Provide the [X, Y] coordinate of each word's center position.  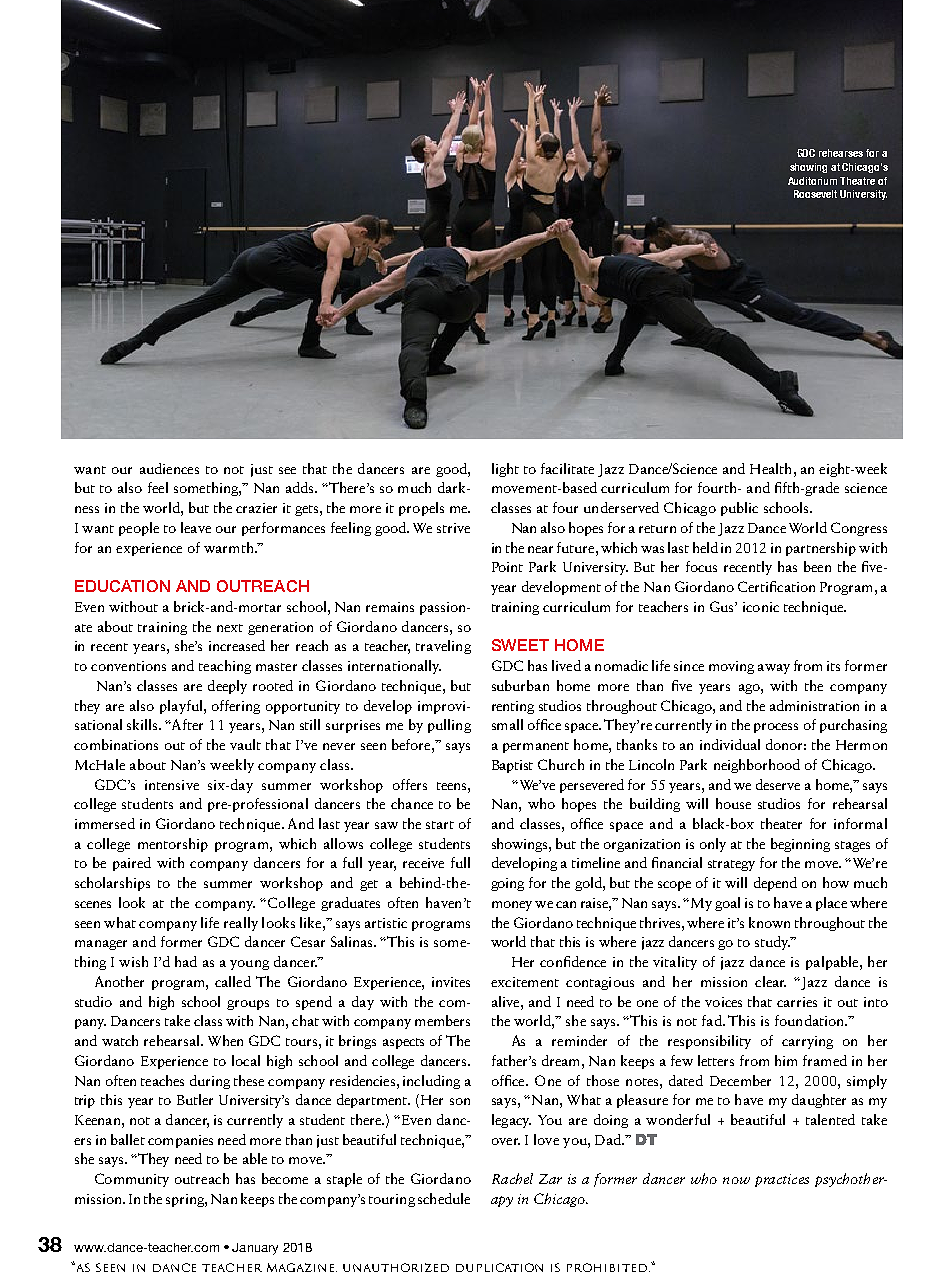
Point [507, 567]
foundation [810, 1020]
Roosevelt [815, 194]
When [225, 1040]
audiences [169, 468]
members [442, 1020]
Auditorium [812, 181]
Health [772, 468]
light [505, 470]
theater [781, 823]
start [440, 825]
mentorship [173, 845]
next [230, 628]
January [255, 1249]
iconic [761, 607]
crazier [256, 508]
